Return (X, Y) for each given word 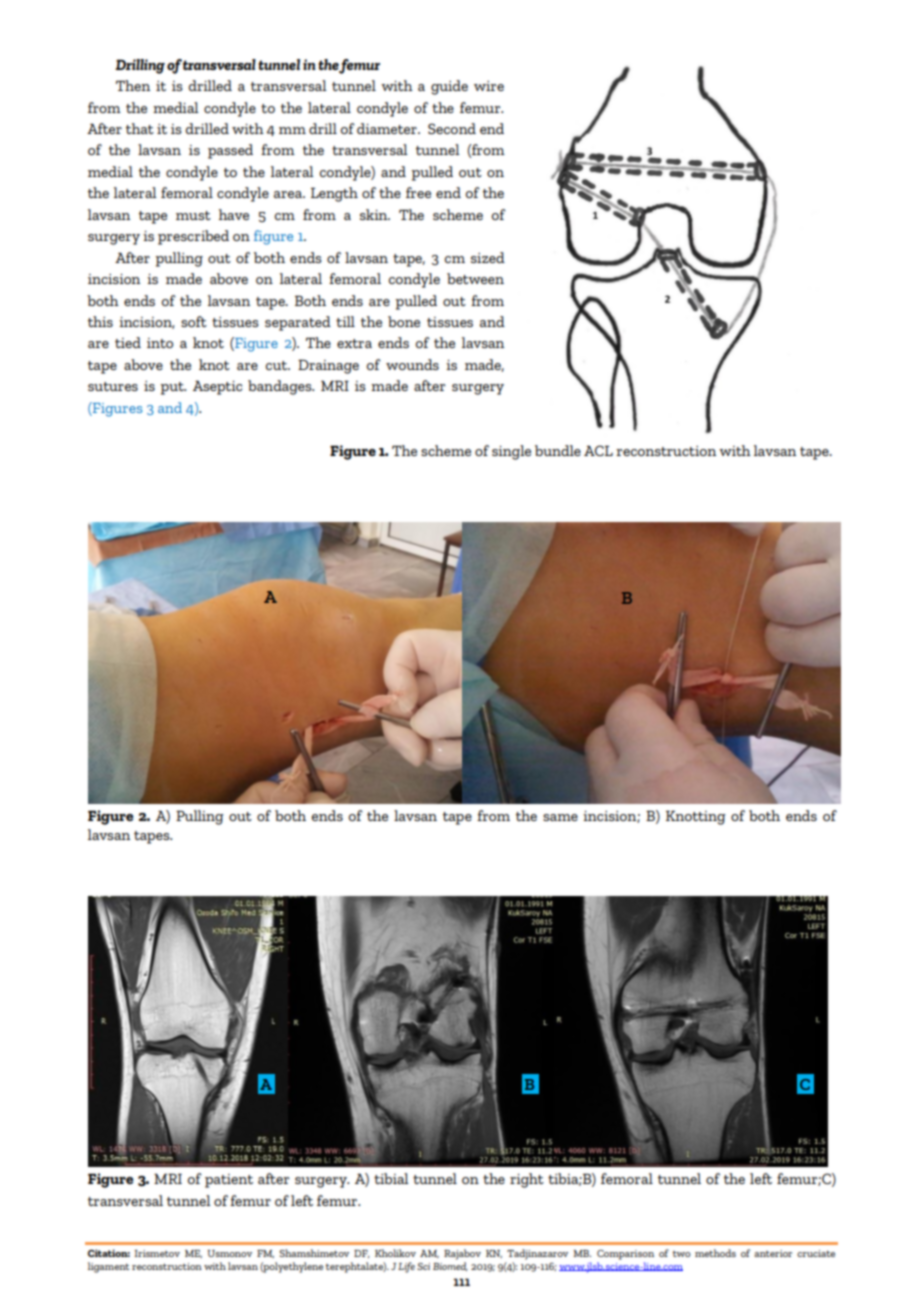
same (560, 817)
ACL (598, 450)
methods (715, 1253)
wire (489, 86)
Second (452, 128)
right (527, 1180)
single (511, 452)
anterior (773, 1253)
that (140, 128)
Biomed (450, 1266)
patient (229, 1181)
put (173, 388)
